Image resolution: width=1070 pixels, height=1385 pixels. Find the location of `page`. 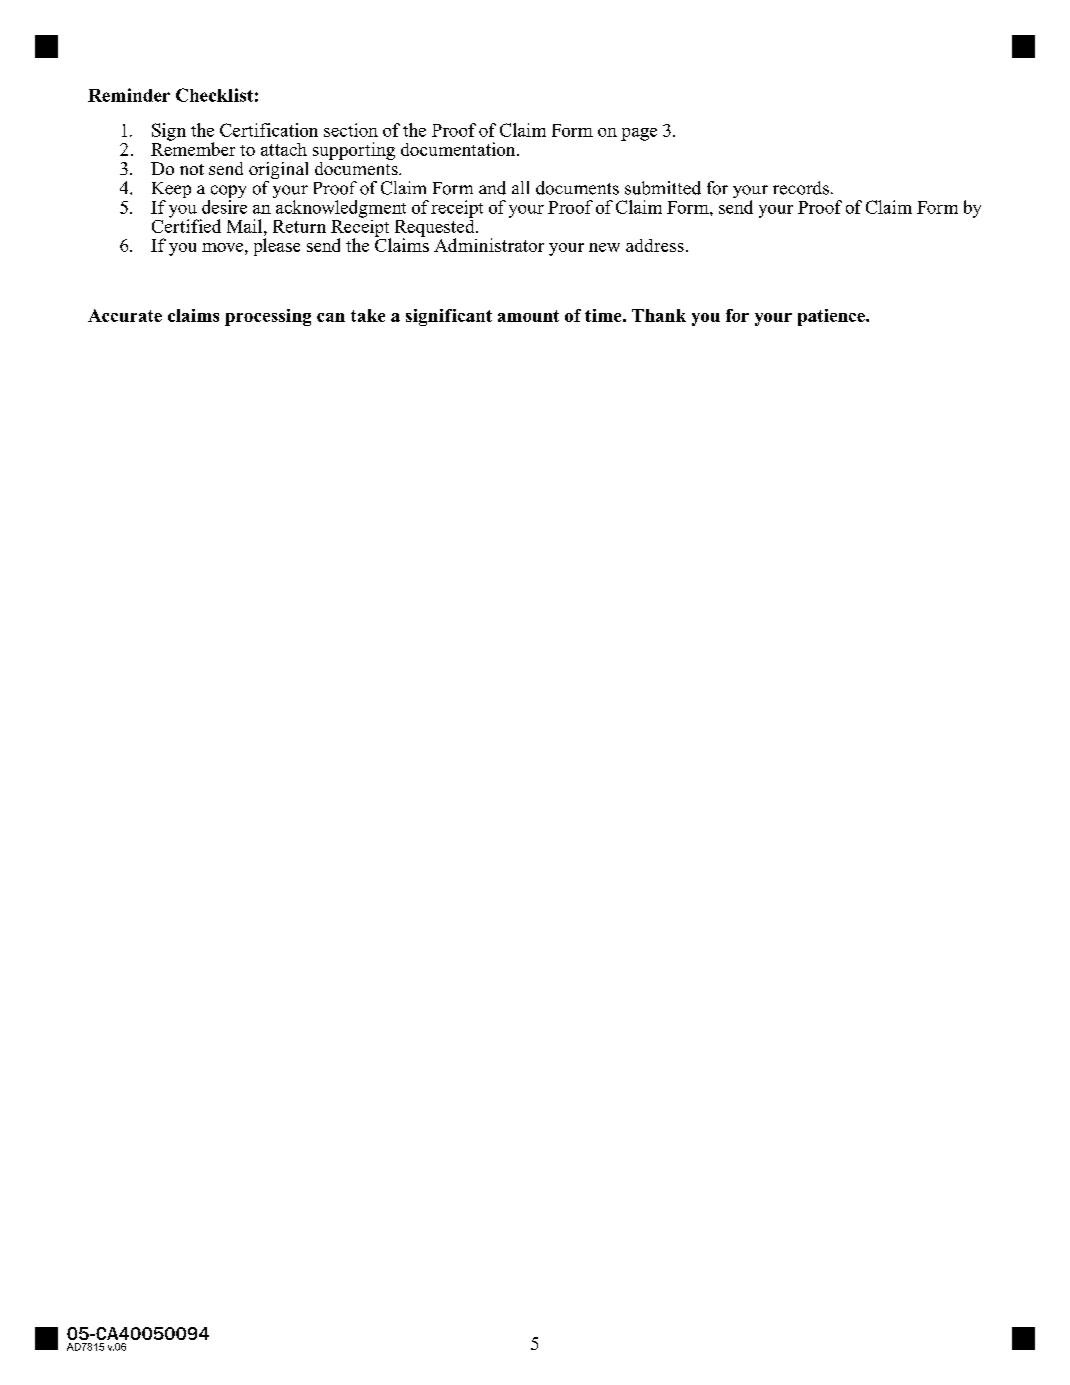

page is located at coordinates (639, 134).
